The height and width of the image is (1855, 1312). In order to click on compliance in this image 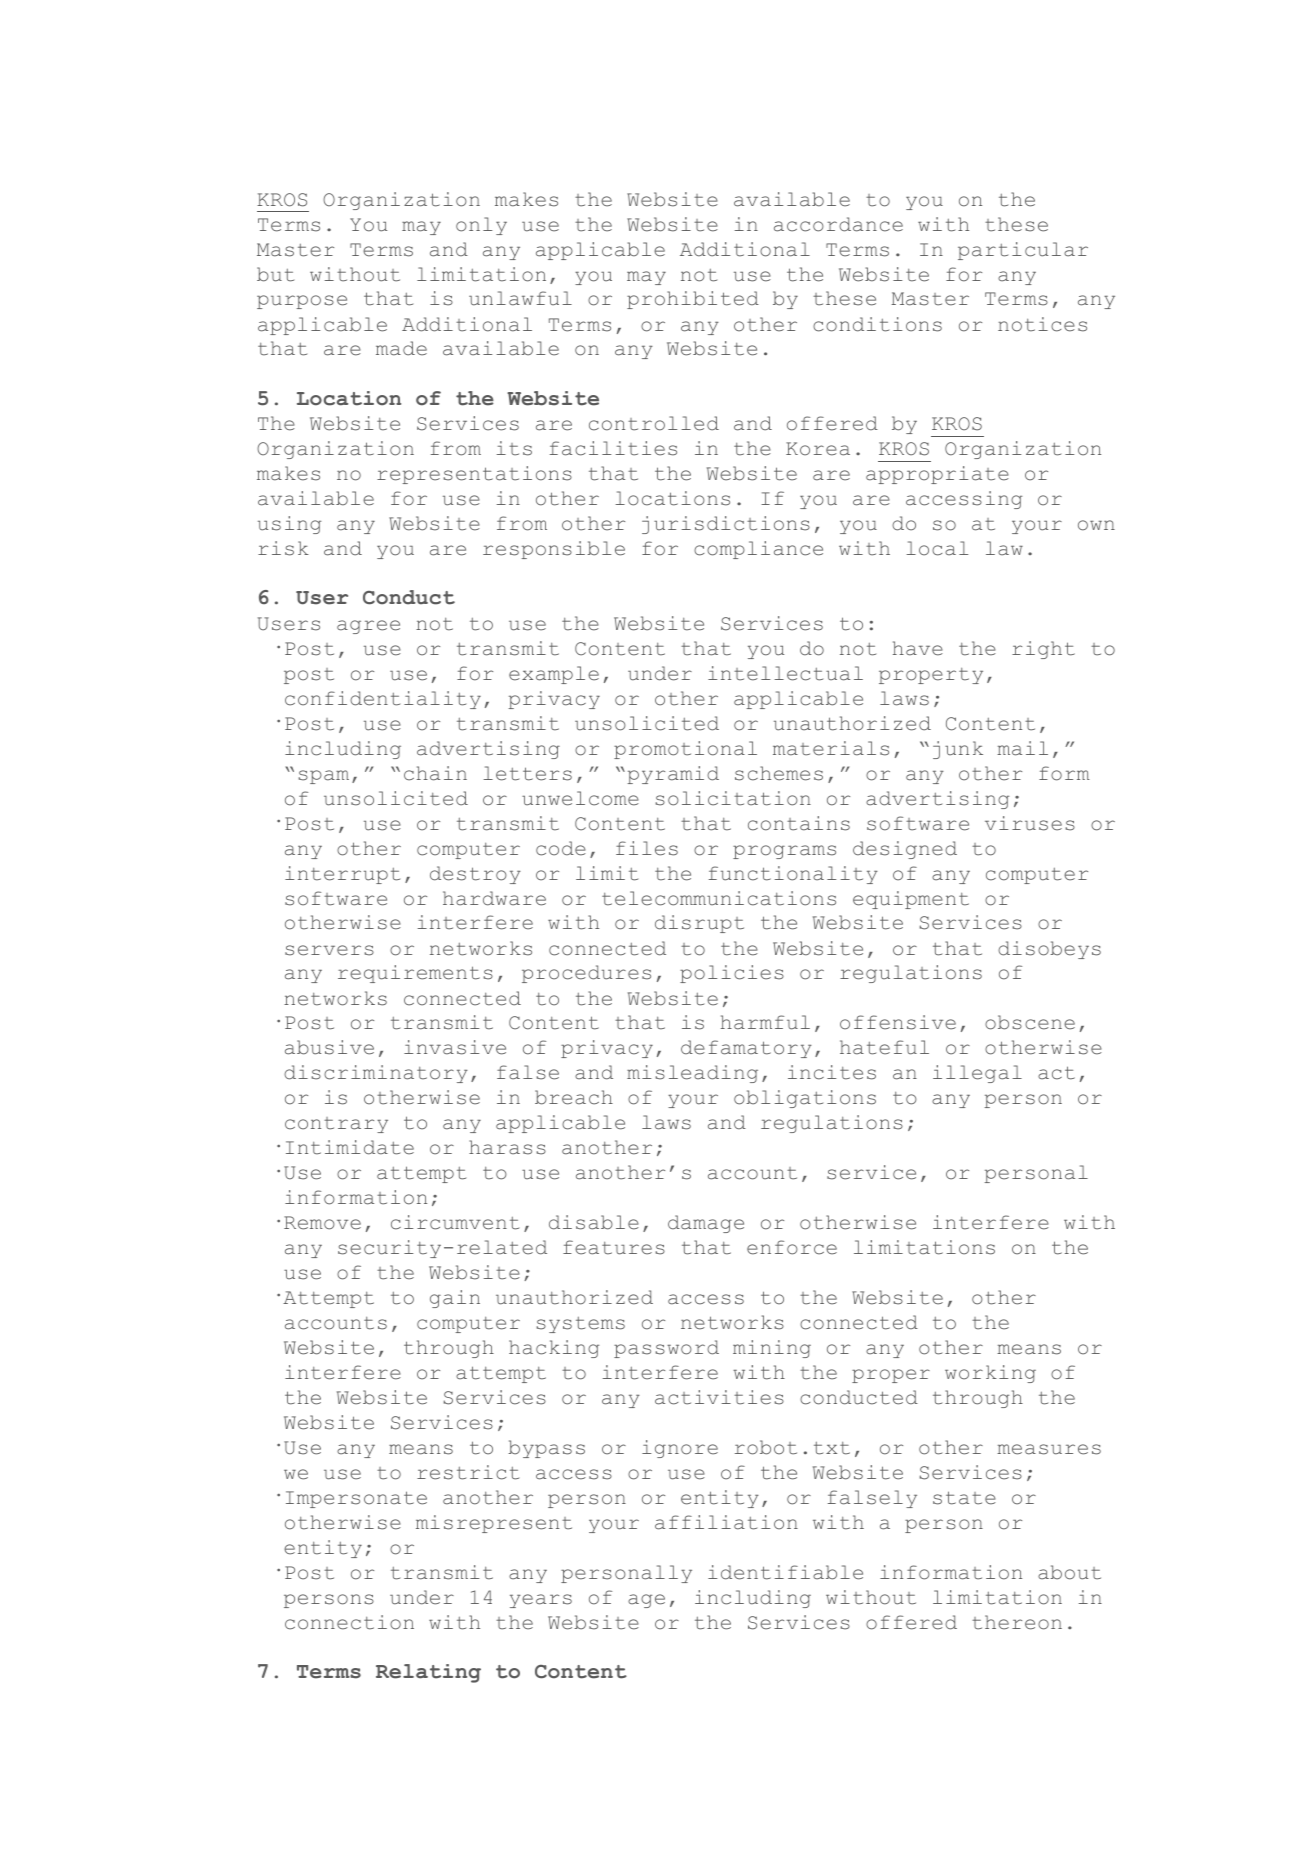, I will do `click(758, 550)`.
